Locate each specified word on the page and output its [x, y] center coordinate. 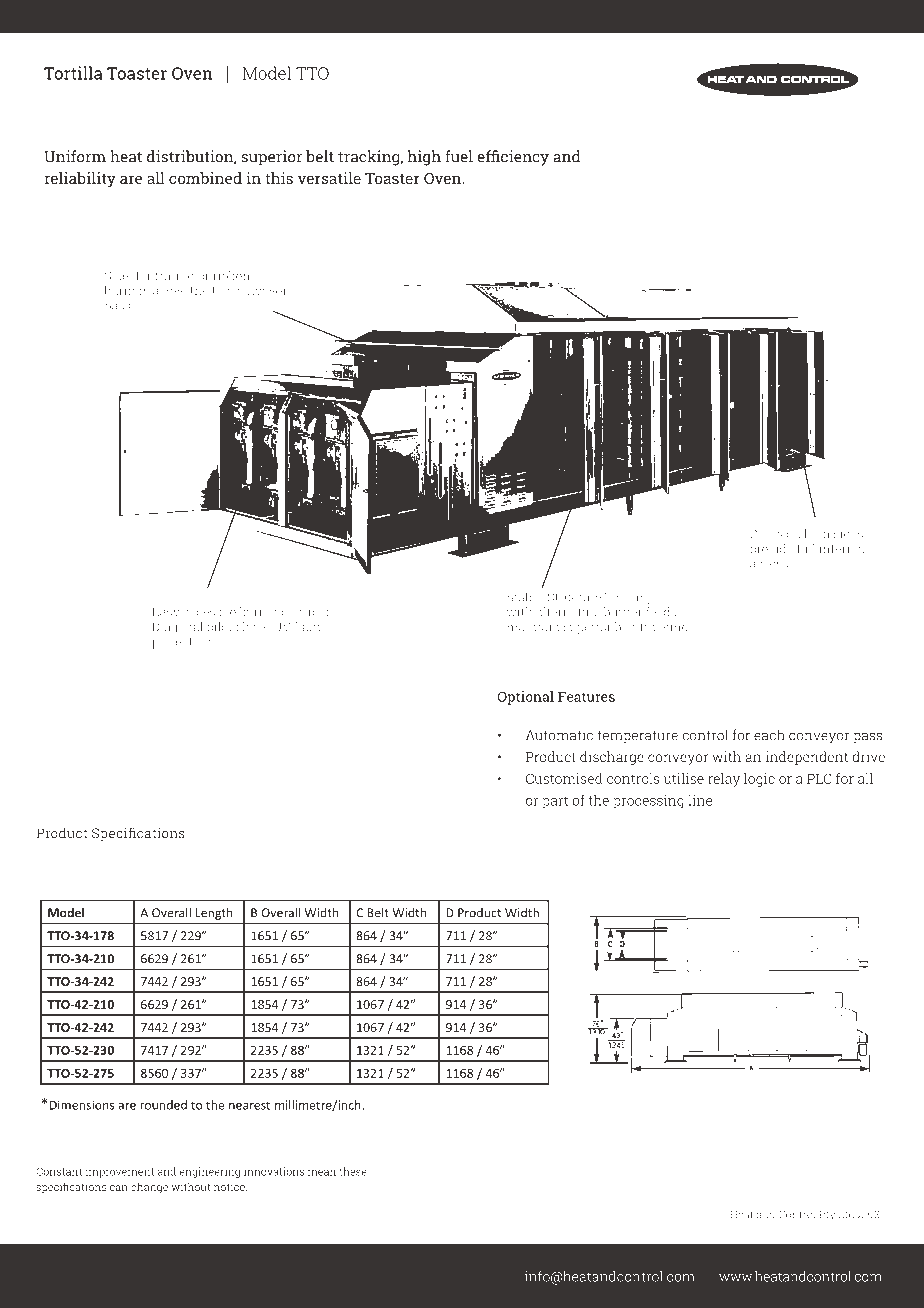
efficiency [513, 158]
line [700, 800]
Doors [766, 533]
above [169, 290]
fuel [459, 156]
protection [183, 643]
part [555, 802]
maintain [533, 627]
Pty [827, 1215]
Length [214, 914]
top [221, 292]
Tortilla [73, 73]
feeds [661, 612]
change [149, 1188]
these [353, 1171]
